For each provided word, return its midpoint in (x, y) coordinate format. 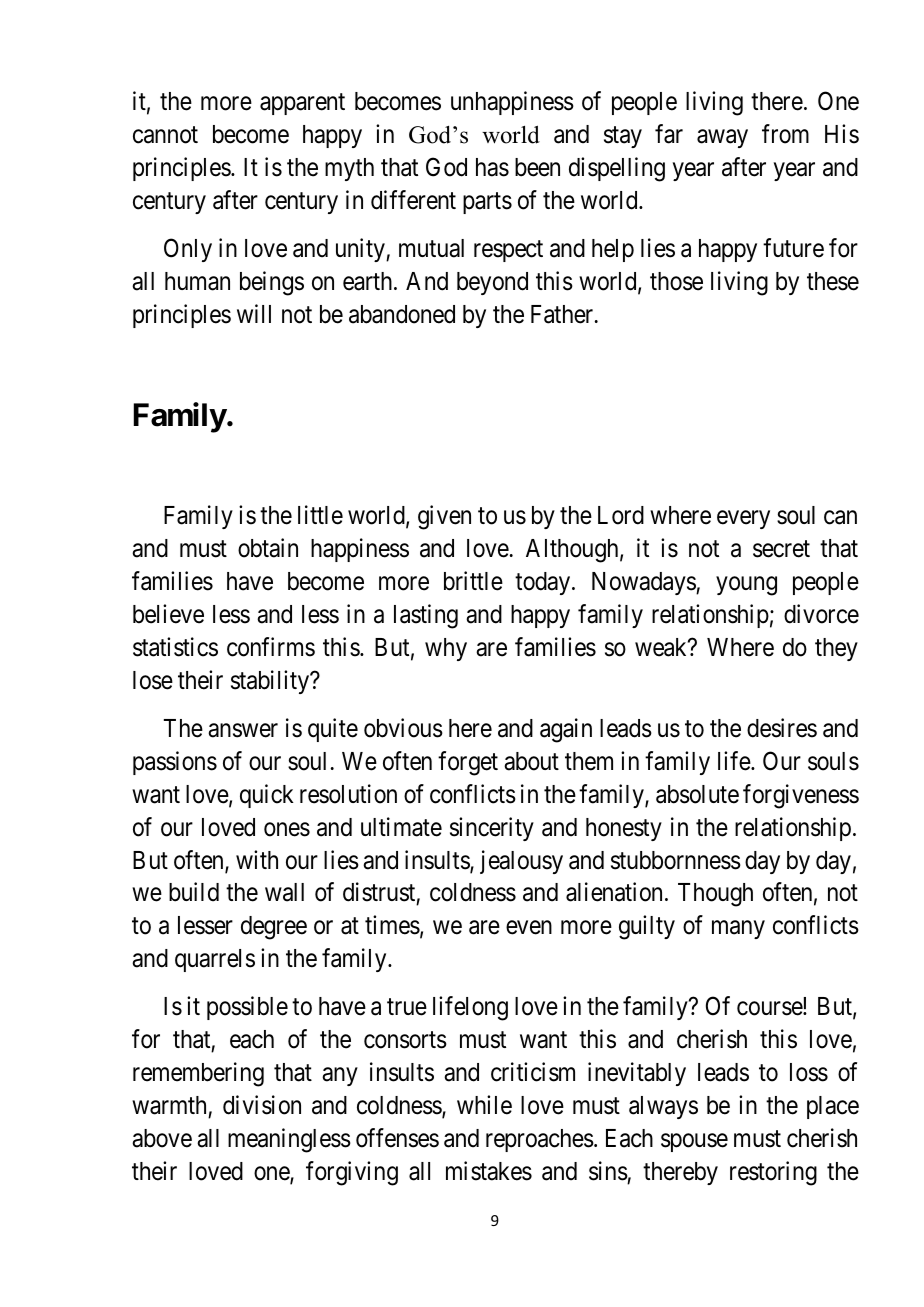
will (254, 313)
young (746, 586)
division (262, 1105)
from (785, 134)
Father (563, 314)
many (738, 930)
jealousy (521, 862)
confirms (271, 647)
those (676, 281)
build (194, 892)
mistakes (489, 1171)
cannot (165, 135)
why (446, 649)
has (492, 167)
